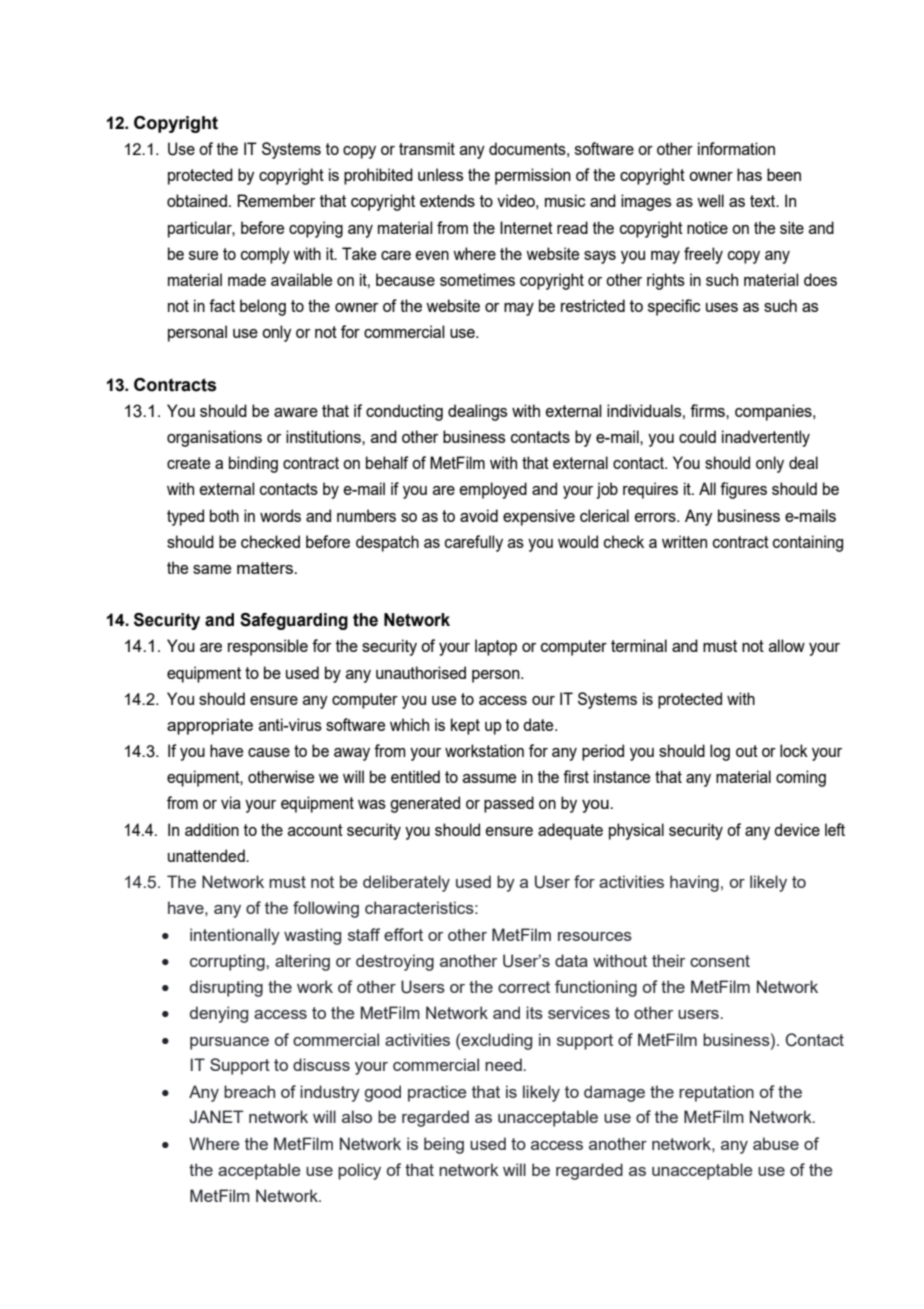  Describe the element at coordinates (217, 1117) in the screenshot. I see `JANET` at that location.
